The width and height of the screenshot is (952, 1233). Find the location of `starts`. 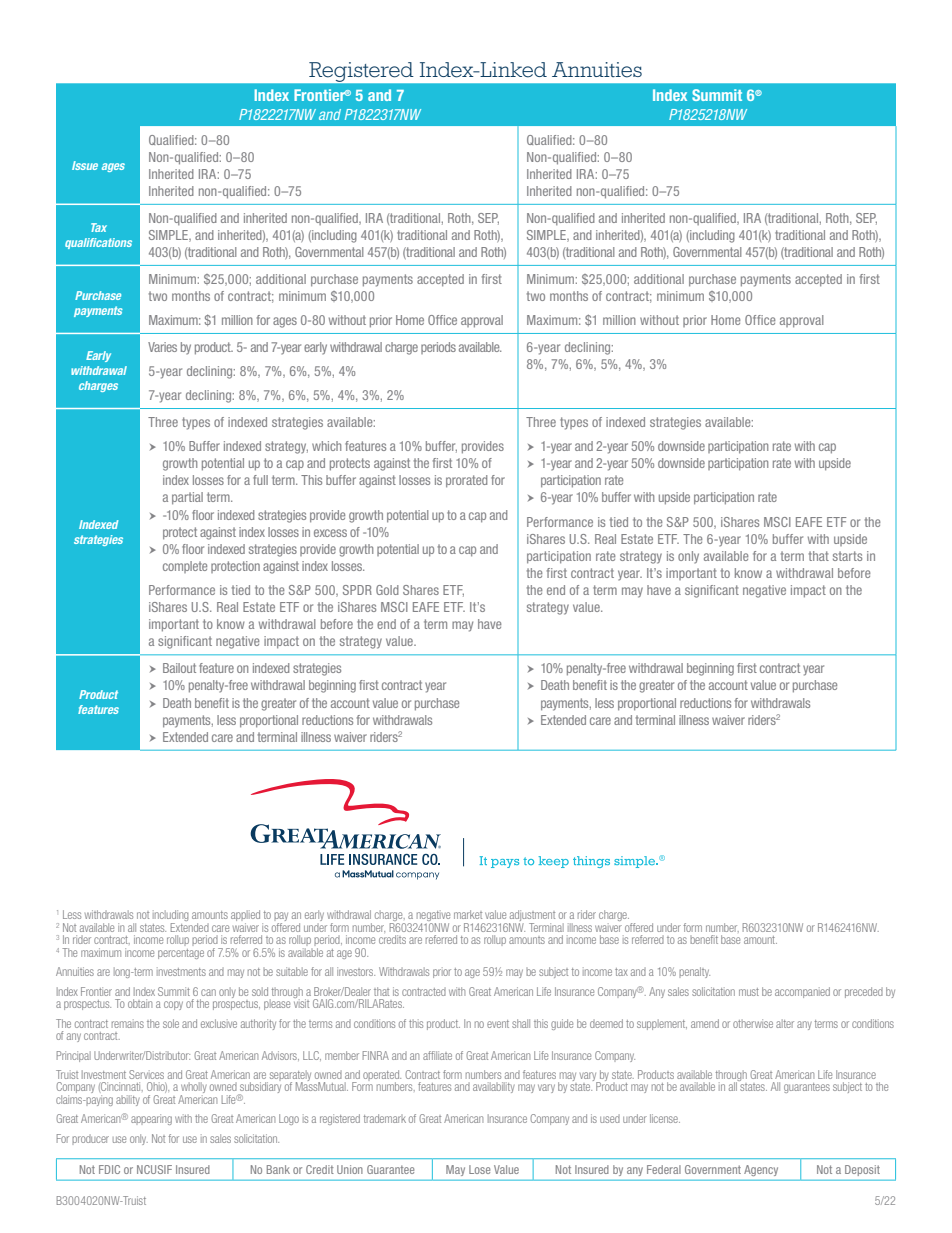

starts is located at coordinates (847, 556).
